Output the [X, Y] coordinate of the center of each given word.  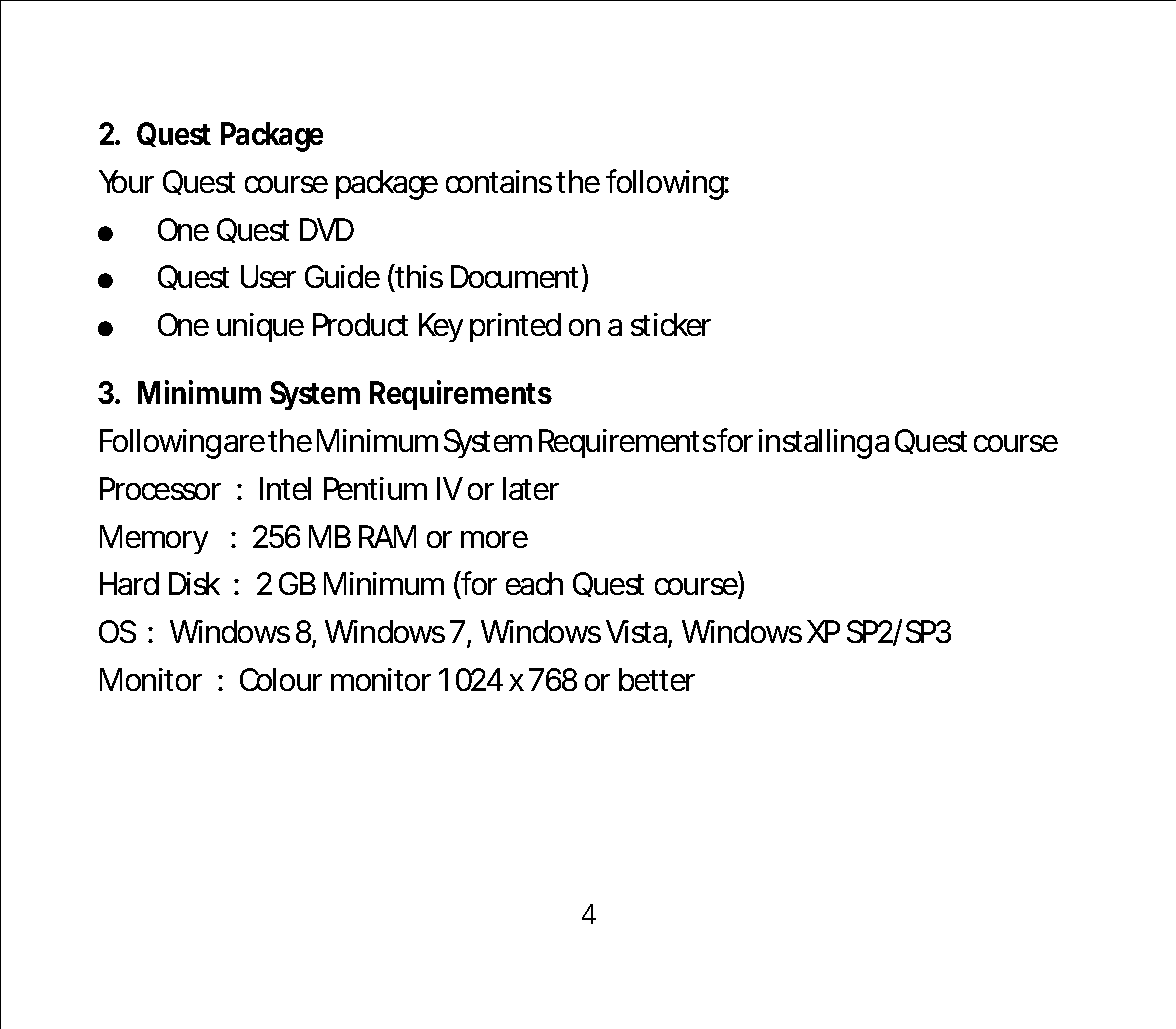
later [531, 488]
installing [815, 444]
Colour [281, 679]
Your [126, 181]
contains [499, 181]
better [657, 679]
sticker [671, 324]
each [534, 583]
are [244, 443]
